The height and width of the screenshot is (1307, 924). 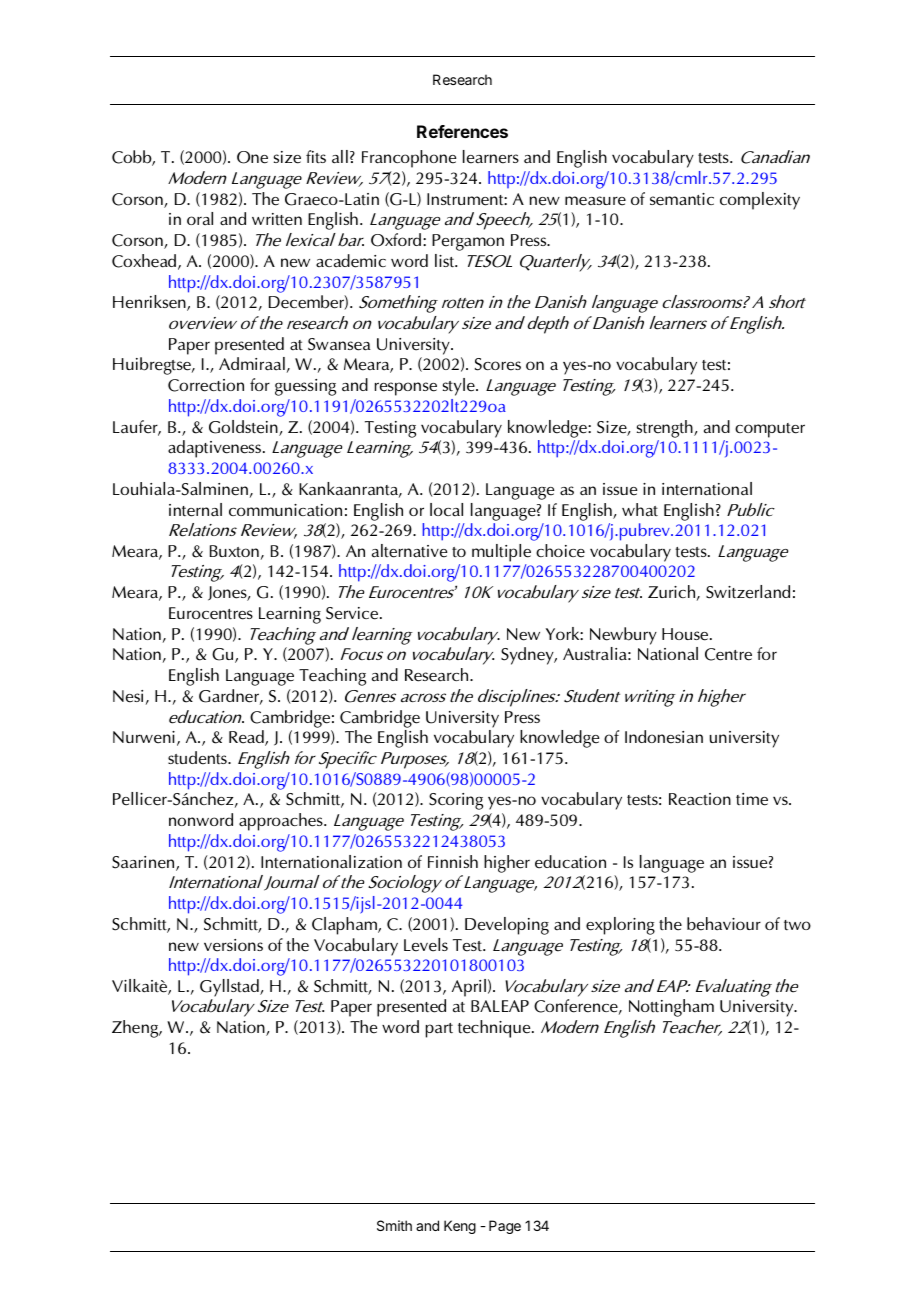 What do you see at coordinates (394, 1225) in the screenshot?
I see `Smith` at bounding box center [394, 1225].
